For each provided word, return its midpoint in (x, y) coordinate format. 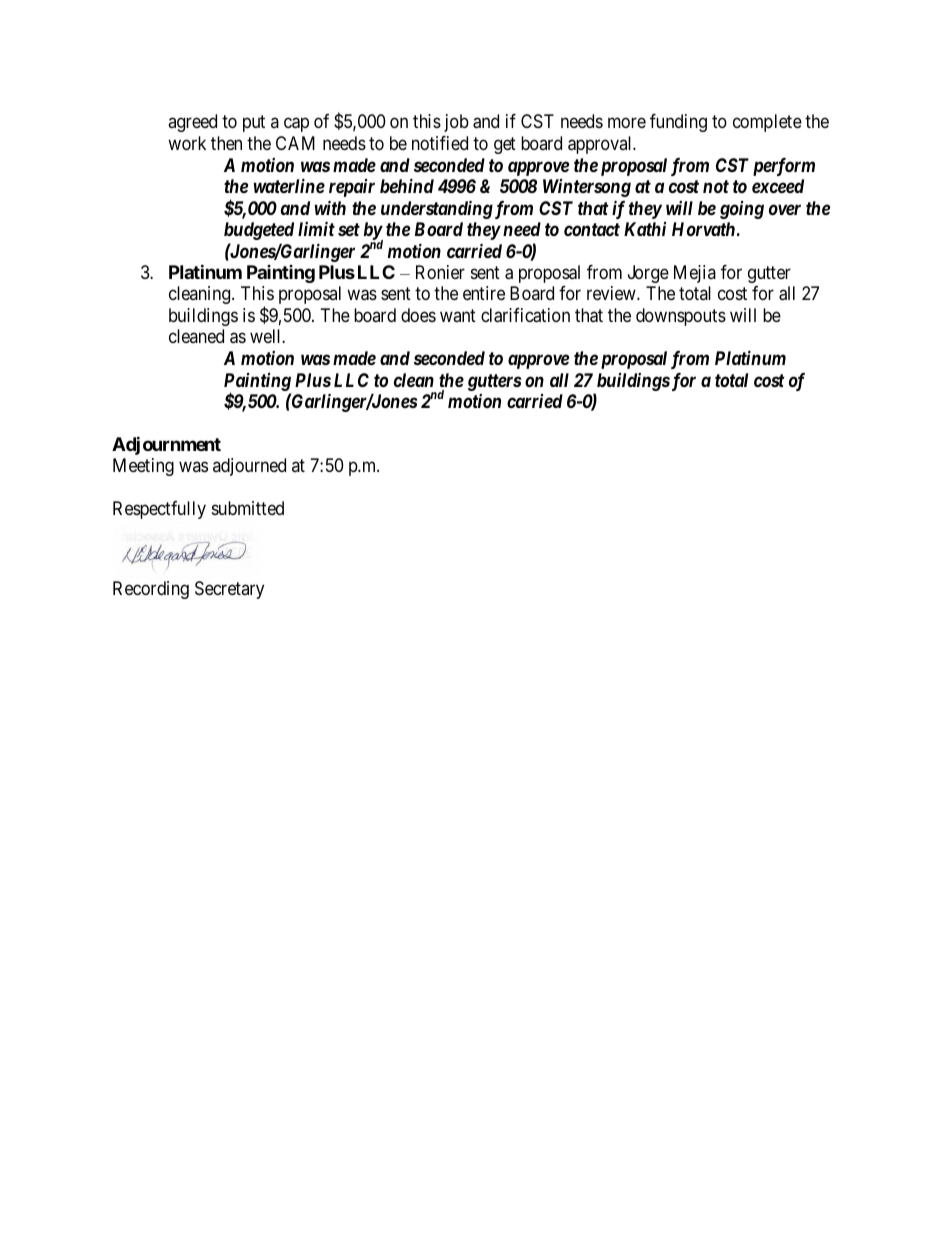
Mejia (695, 274)
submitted (248, 508)
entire (484, 293)
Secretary (229, 590)
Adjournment (166, 445)
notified (440, 143)
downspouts (681, 317)
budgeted (259, 231)
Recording (151, 590)
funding (678, 123)
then (226, 143)
